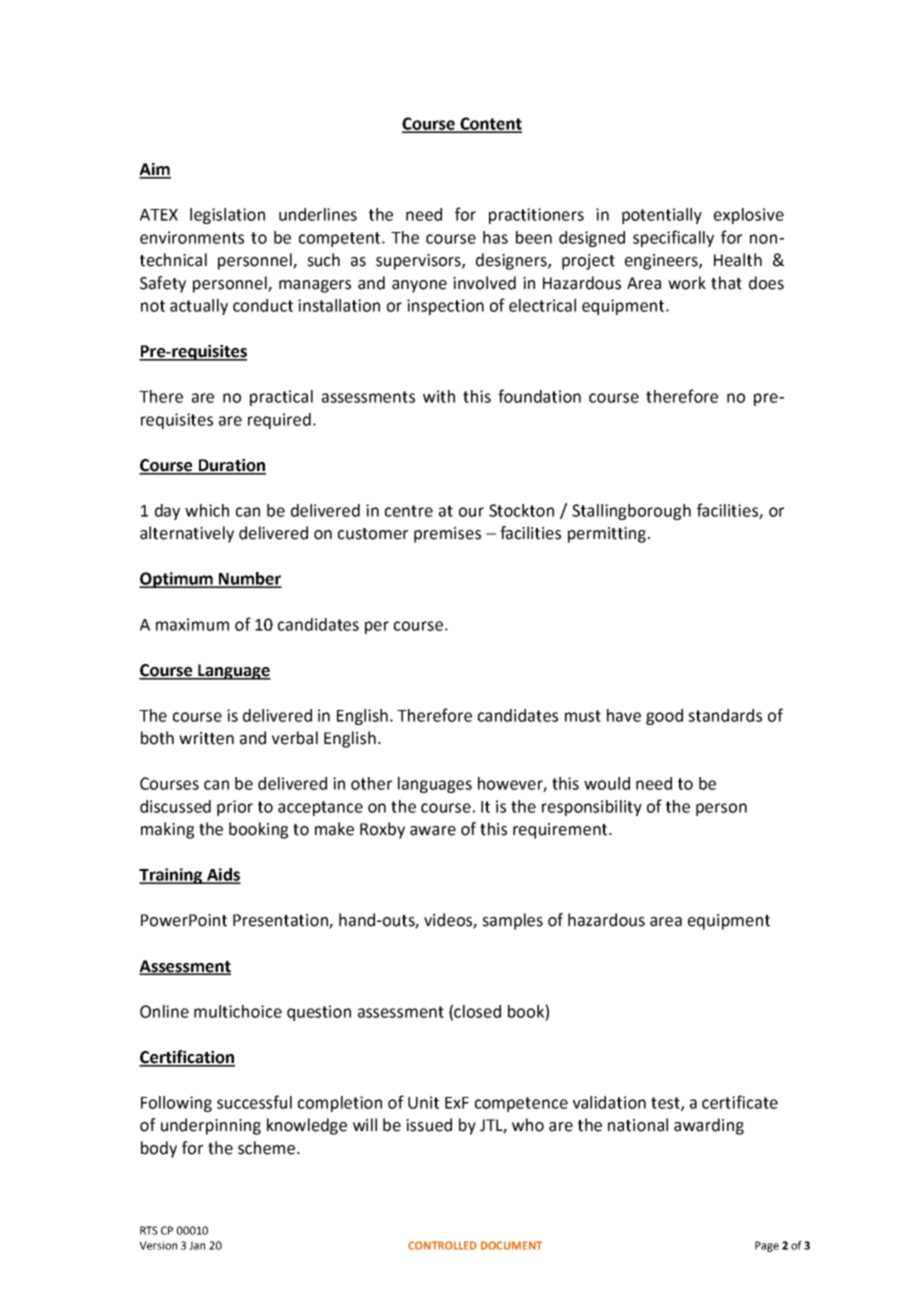  What do you see at coordinates (592, 808) in the screenshot?
I see `responsibility` at bounding box center [592, 808].
